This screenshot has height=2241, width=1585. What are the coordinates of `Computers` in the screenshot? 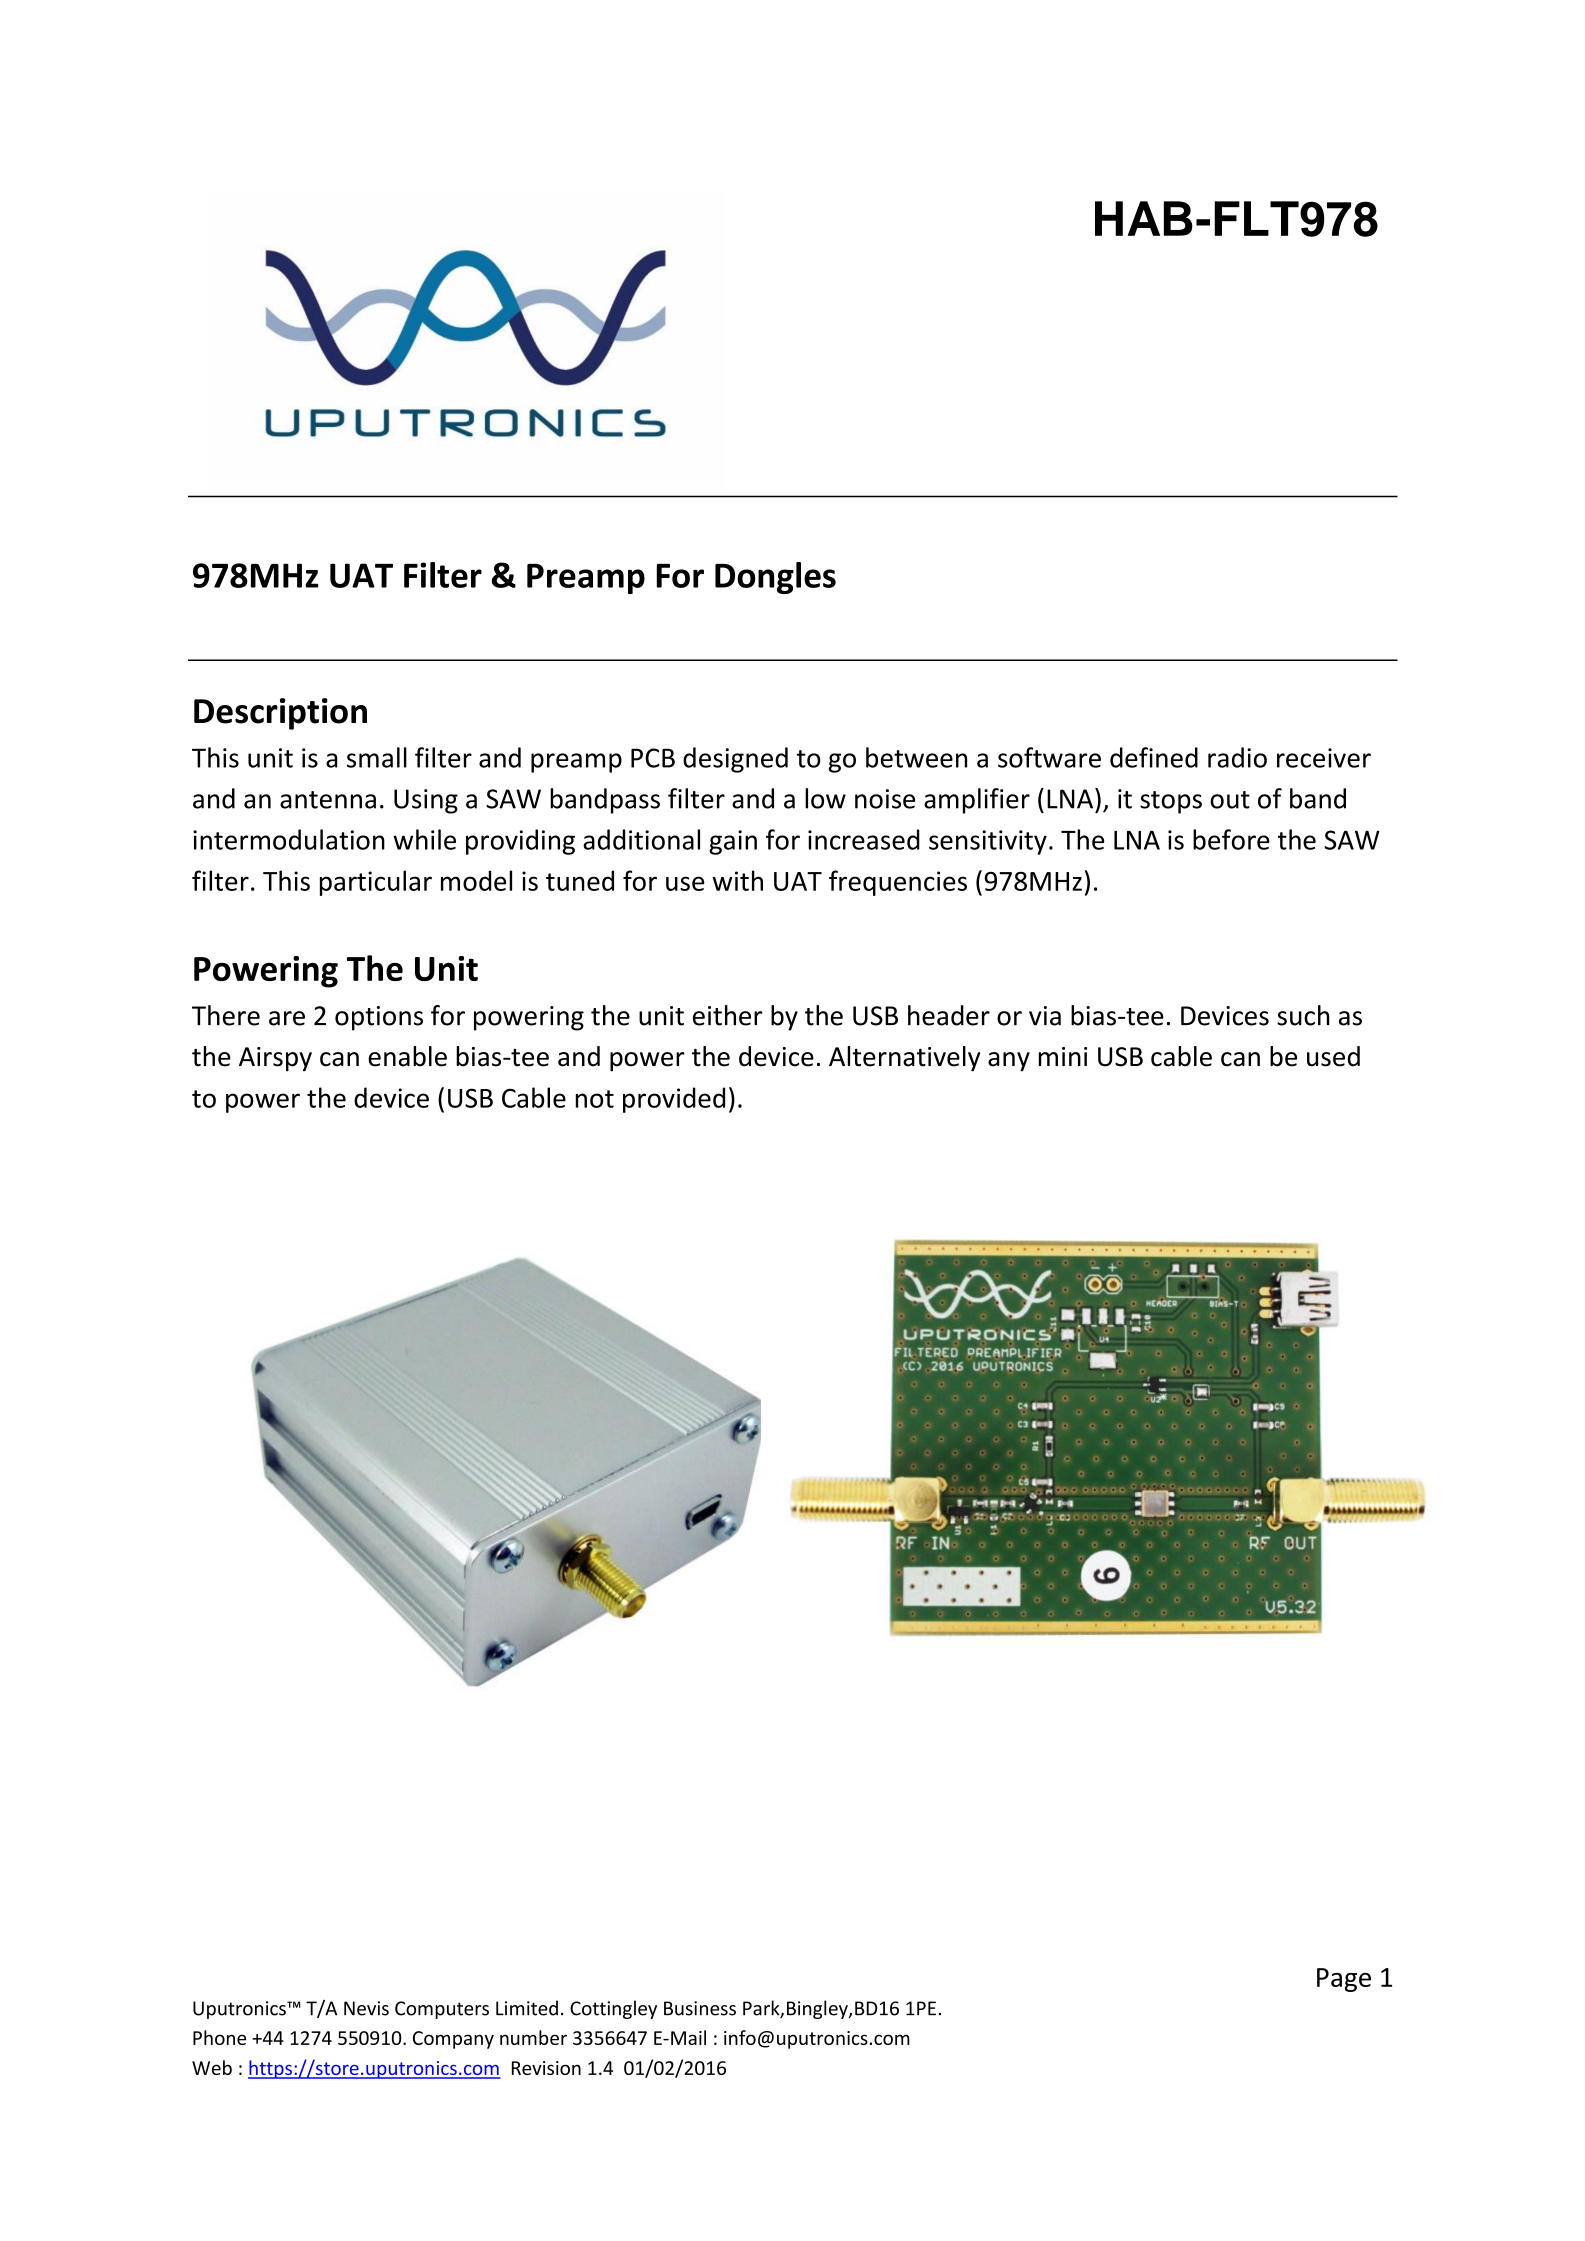 It's located at (442, 2010).
